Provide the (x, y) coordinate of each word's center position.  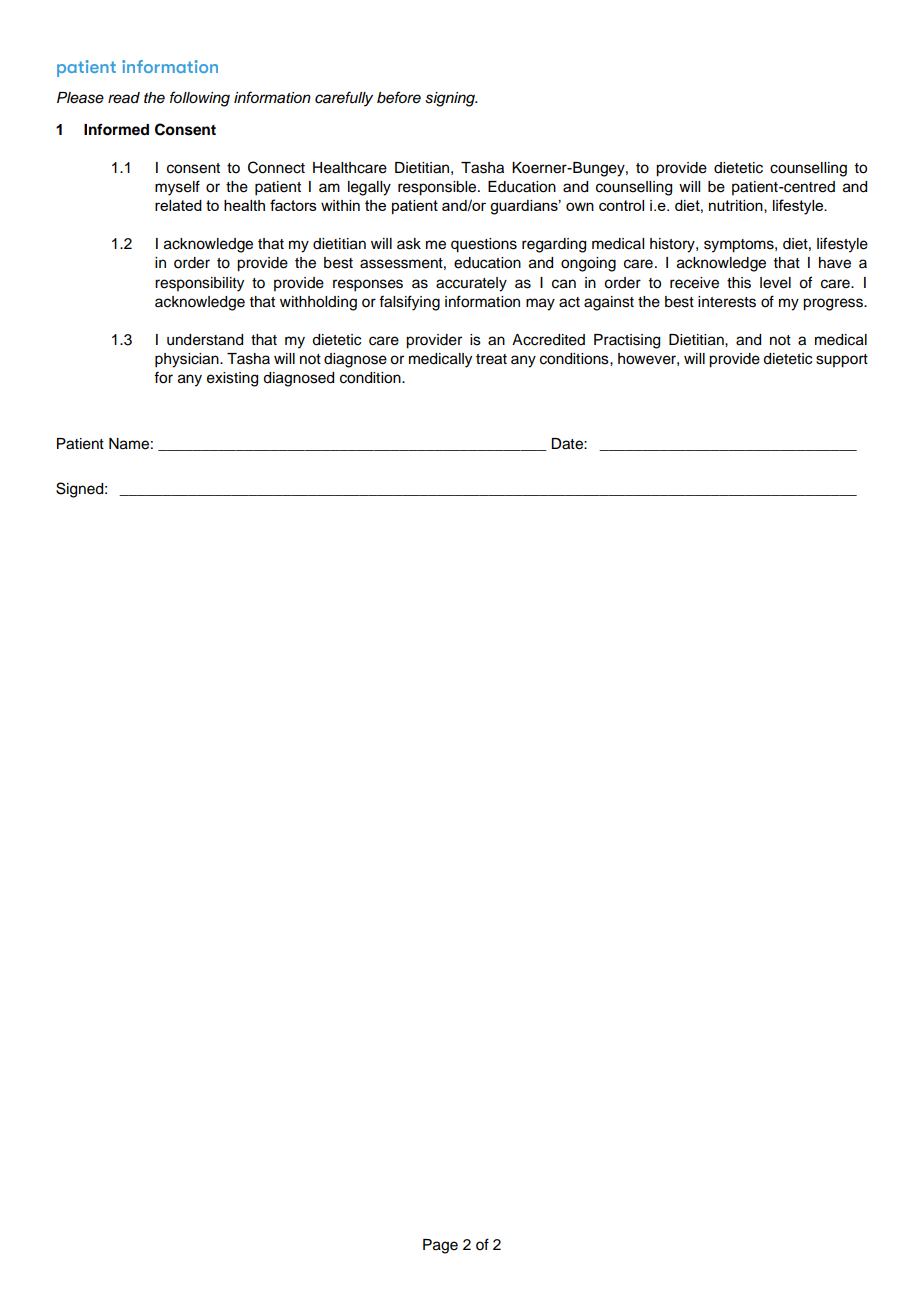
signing (451, 99)
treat (491, 359)
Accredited (548, 340)
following (200, 99)
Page (440, 1246)
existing (232, 379)
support (842, 361)
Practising (627, 341)
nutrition (737, 206)
